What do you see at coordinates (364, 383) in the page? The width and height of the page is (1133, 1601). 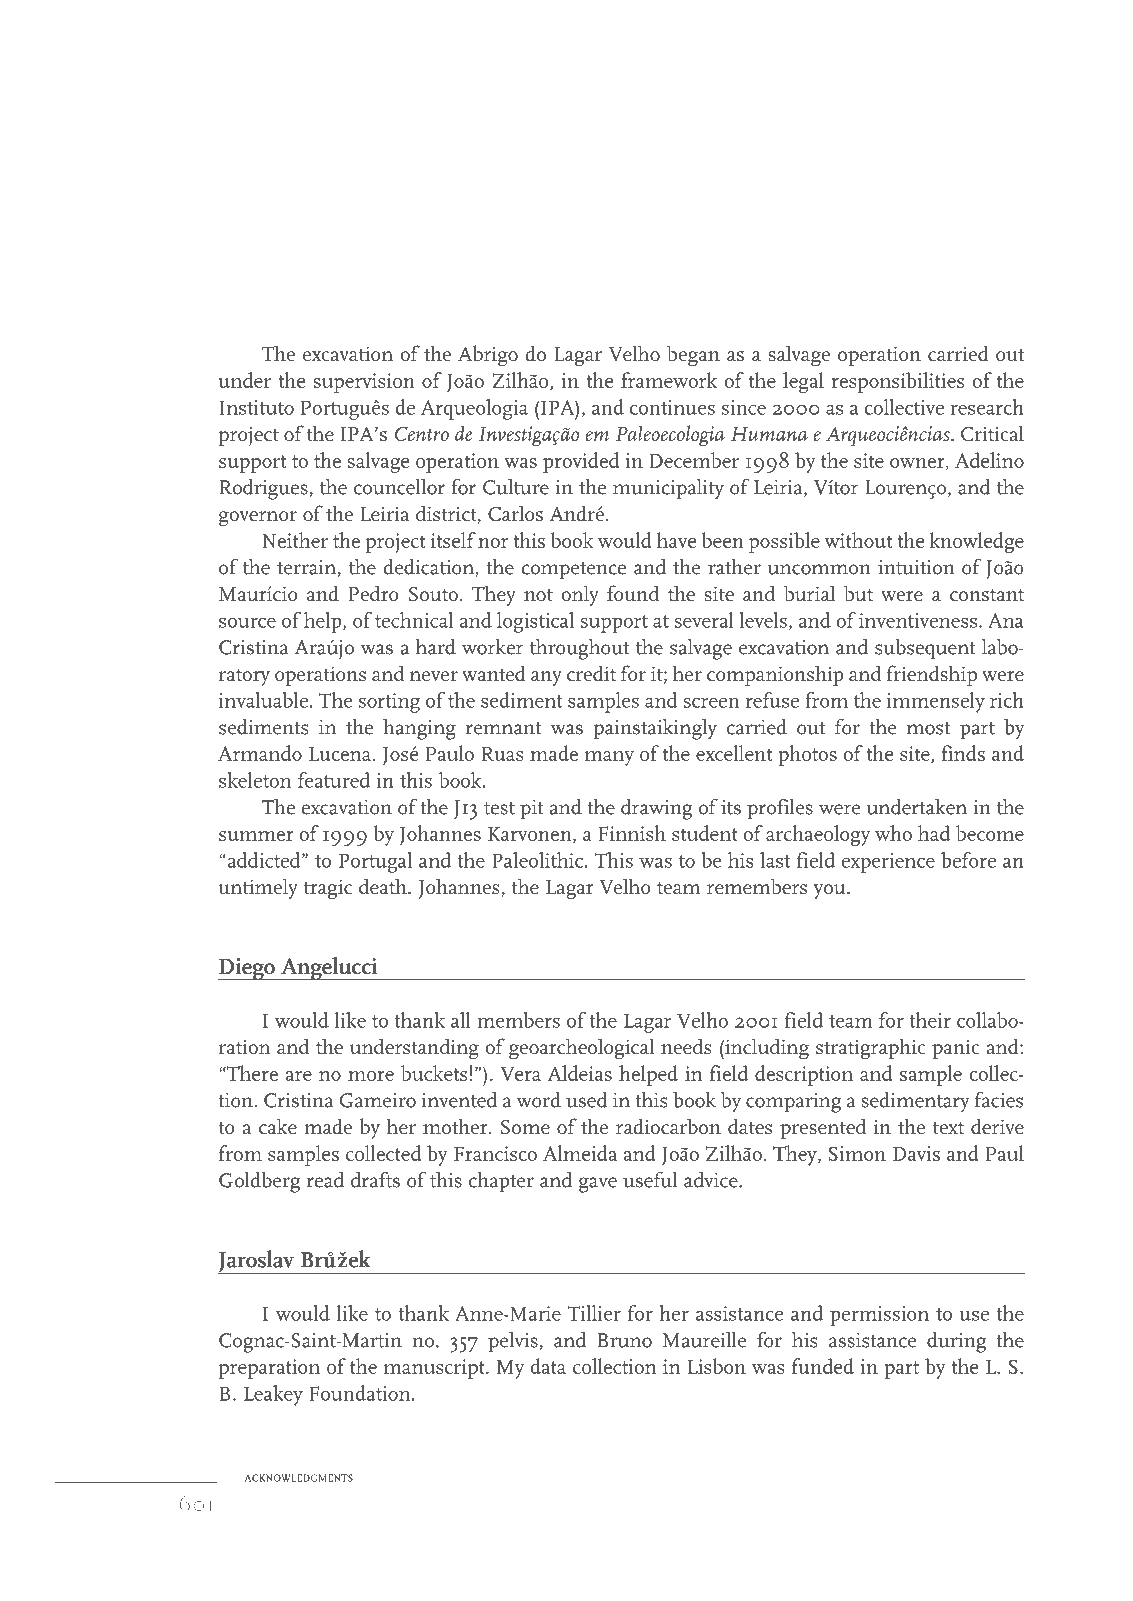 I see `supervision` at bounding box center [364, 383].
